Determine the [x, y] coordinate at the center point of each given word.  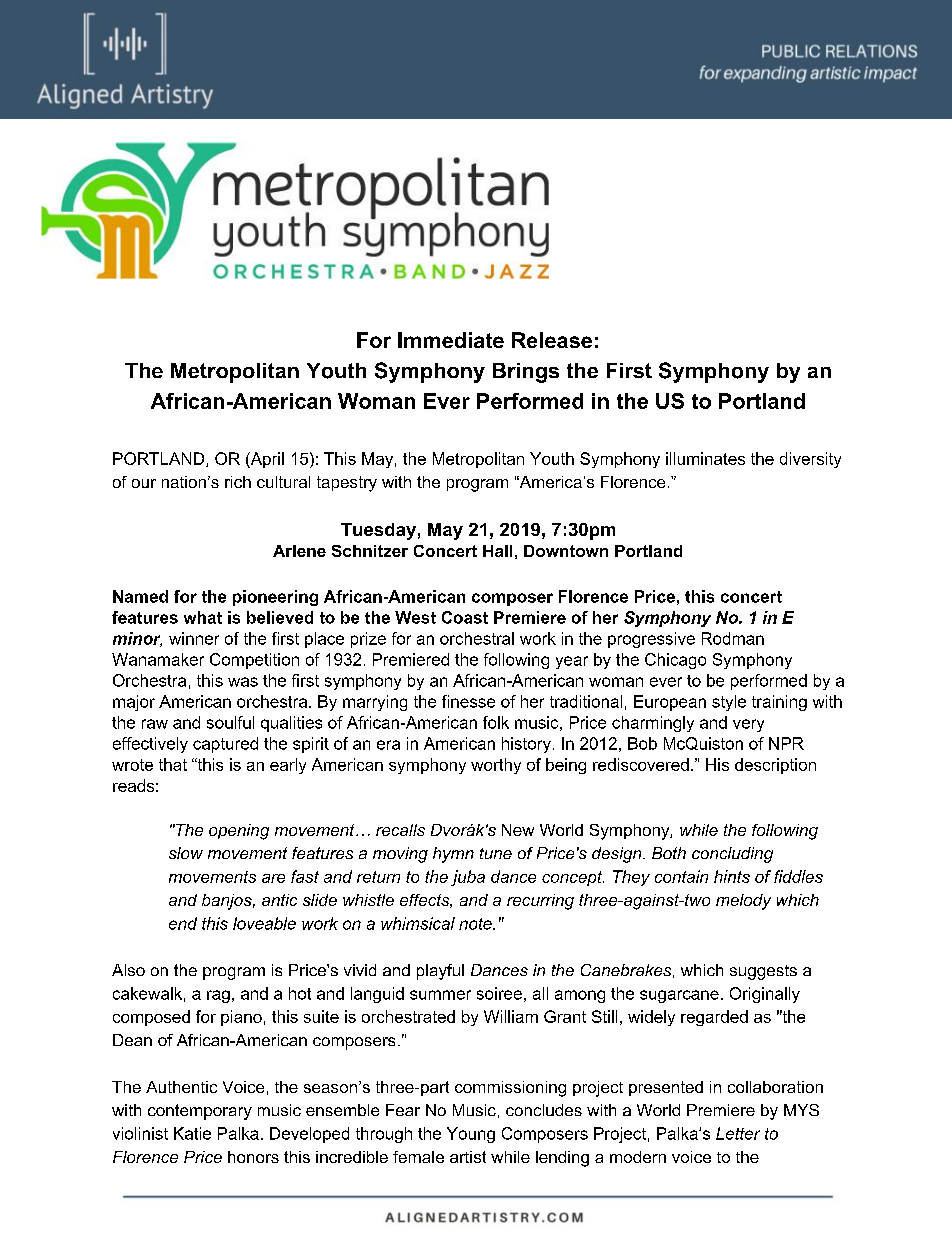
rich [238, 482]
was [243, 682]
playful [440, 972]
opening [239, 832]
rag [218, 996]
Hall [497, 551]
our [144, 483]
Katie [192, 1133]
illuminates [705, 458]
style [729, 703]
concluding [732, 855]
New [518, 830]
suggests [763, 972]
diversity [810, 460]
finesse [468, 701]
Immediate [451, 340]
